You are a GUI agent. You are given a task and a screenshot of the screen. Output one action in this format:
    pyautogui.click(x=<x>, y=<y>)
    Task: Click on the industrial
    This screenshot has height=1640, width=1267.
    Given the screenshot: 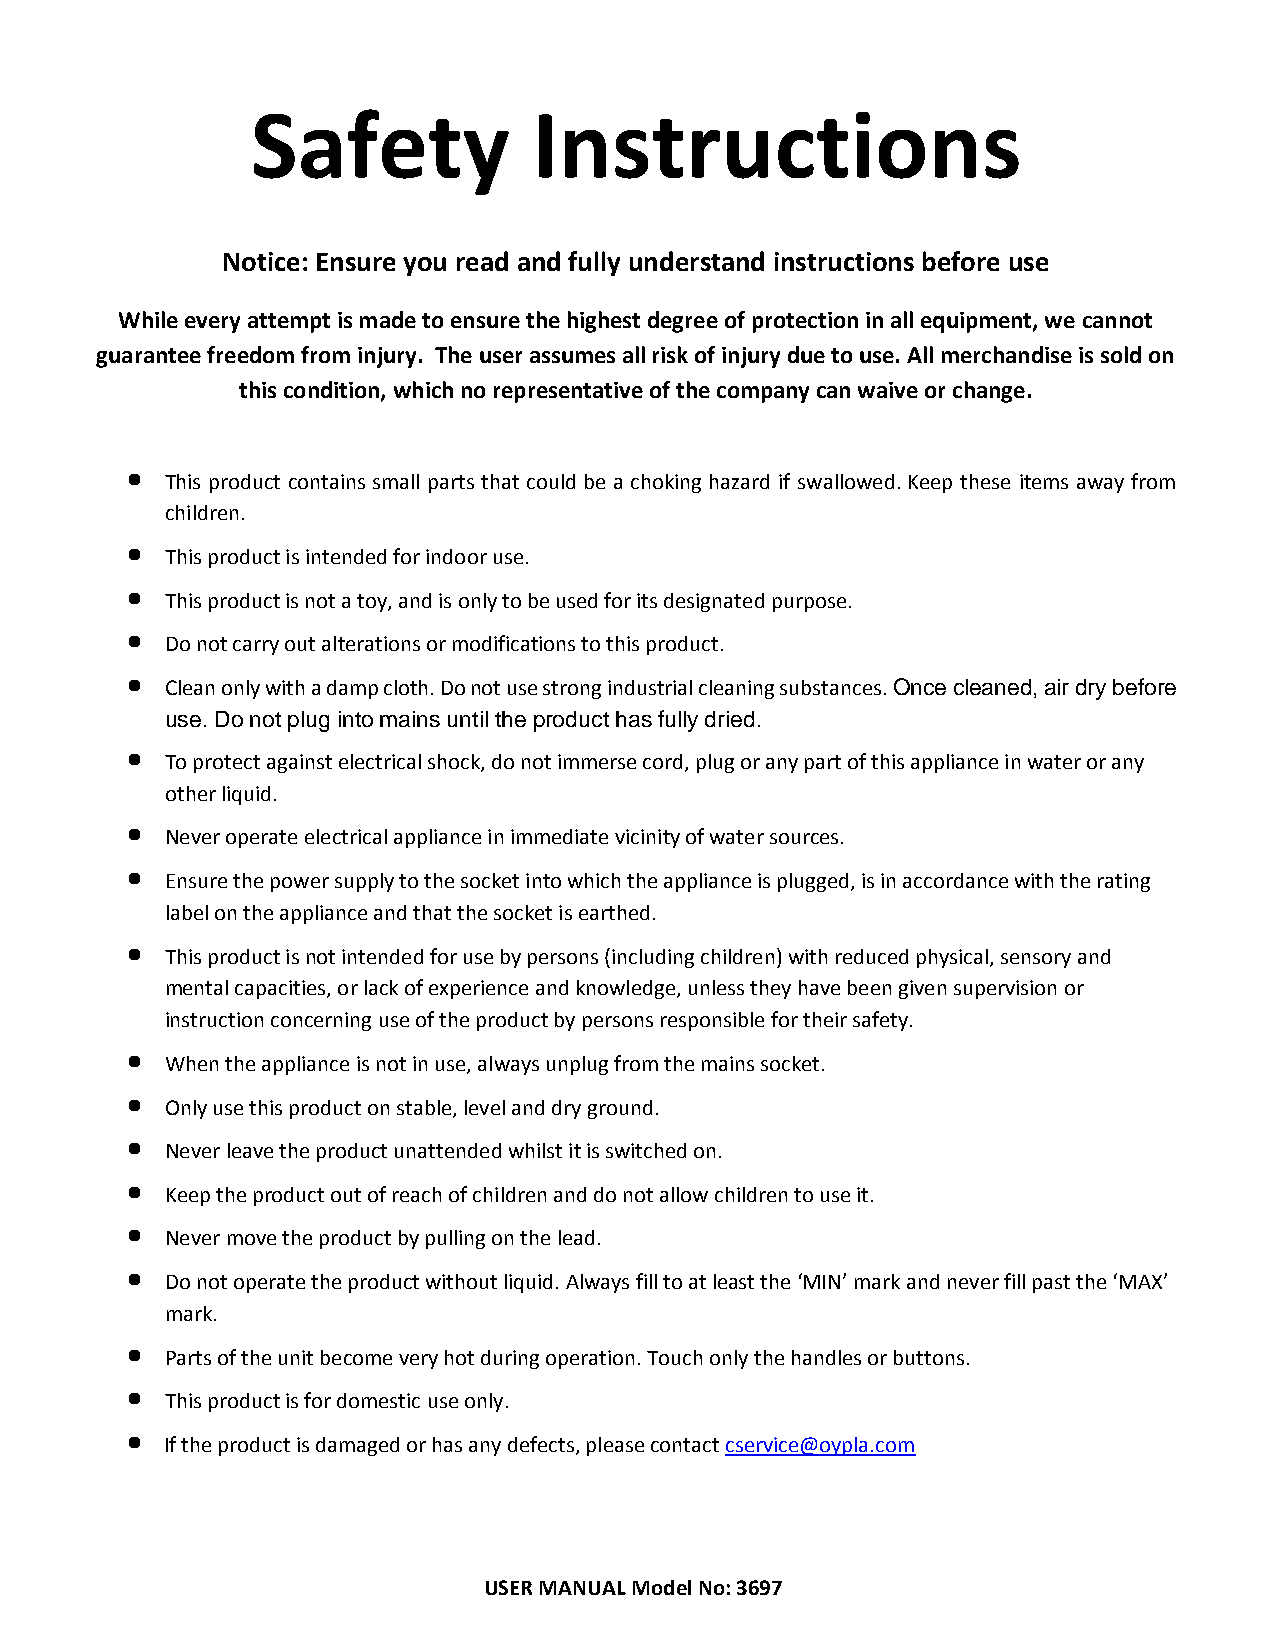 What is the action you would take?
    pyautogui.click(x=650, y=687)
